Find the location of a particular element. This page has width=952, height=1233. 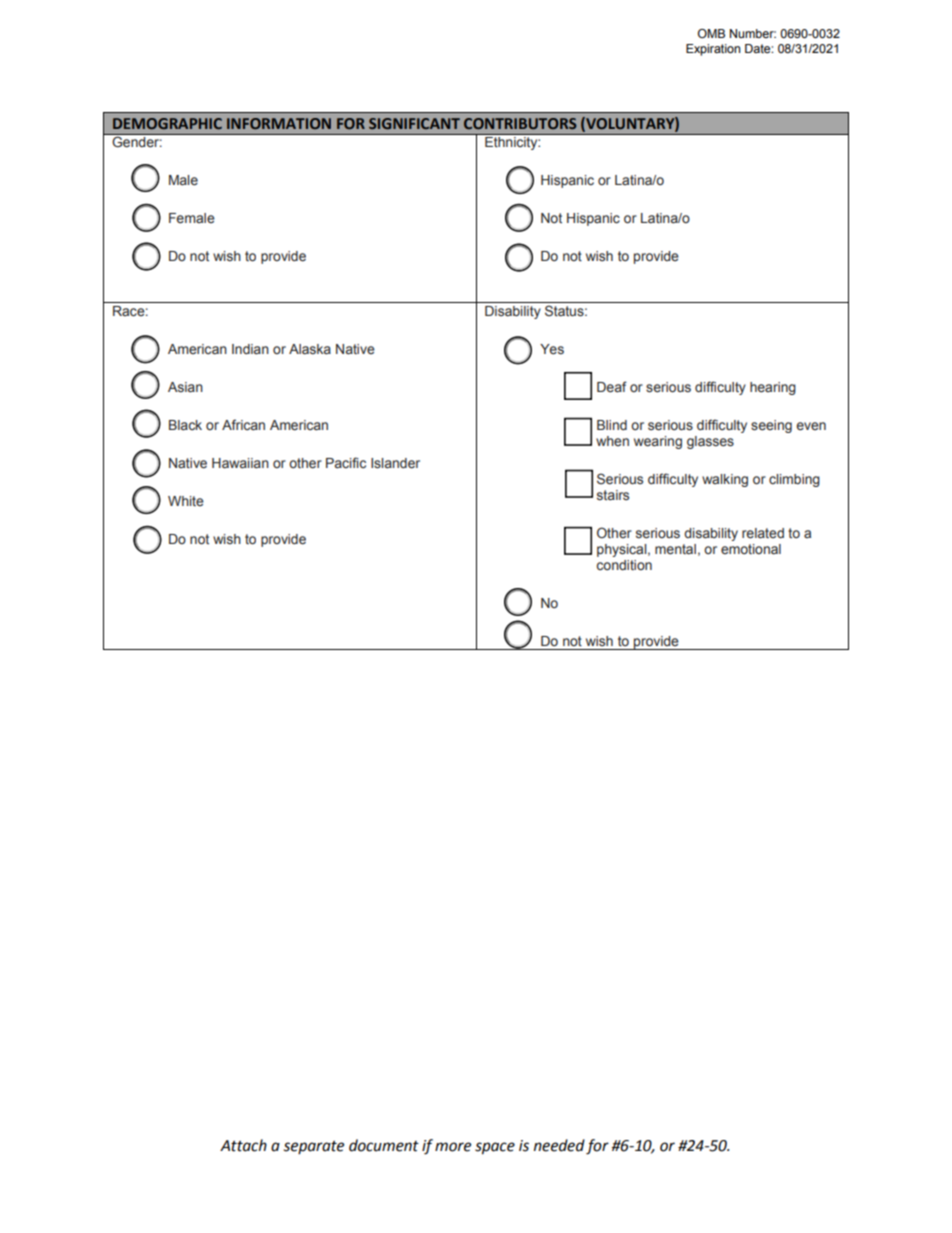

INFORMATION is located at coordinates (279, 123).
